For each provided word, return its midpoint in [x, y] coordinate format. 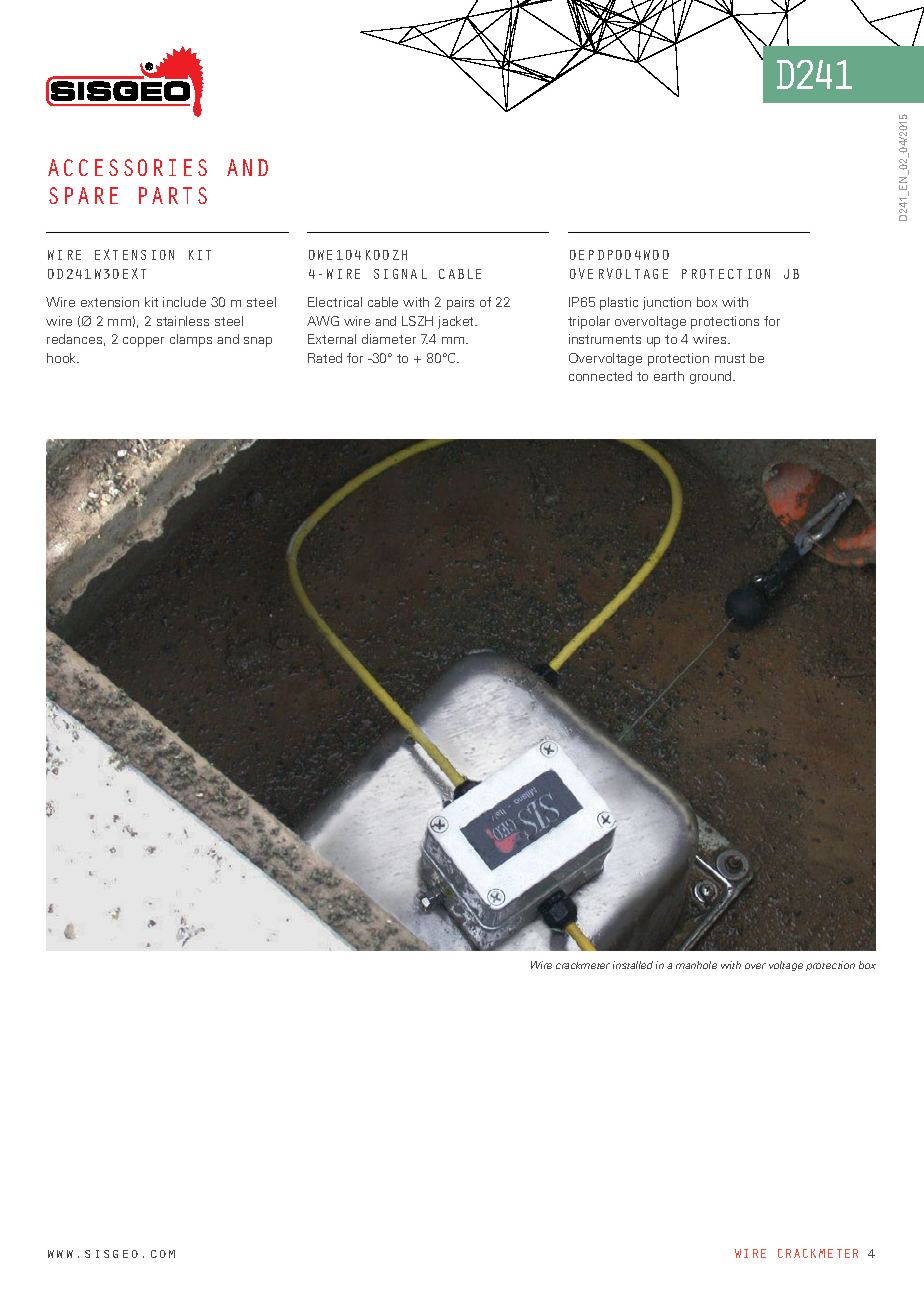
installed [633, 965]
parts [173, 195]
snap [258, 342]
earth [669, 376]
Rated [325, 358]
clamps [191, 340]
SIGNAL [400, 274]
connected [600, 376]
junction [667, 303]
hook [63, 358]
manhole [696, 965]
